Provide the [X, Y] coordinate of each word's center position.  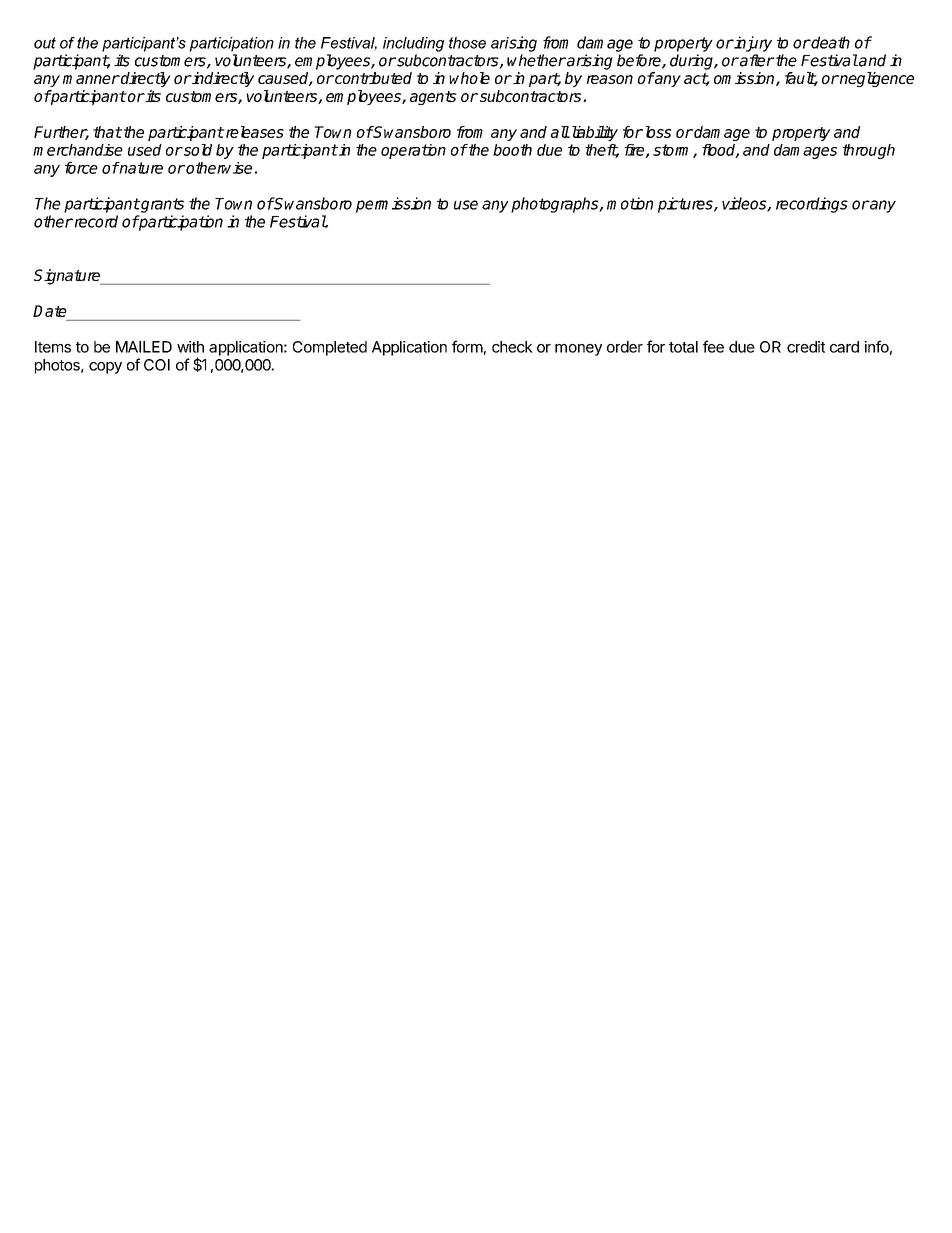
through [868, 151]
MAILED [144, 347]
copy [105, 368]
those [467, 43]
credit [806, 347]
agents [433, 98]
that [107, 132]
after [756, 60]
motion [630, 203]
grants [161, 205]
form [467, 346]
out [45, 43]
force [81, 168]
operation [413, 151]
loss [656, 132]
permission [393, 205]
